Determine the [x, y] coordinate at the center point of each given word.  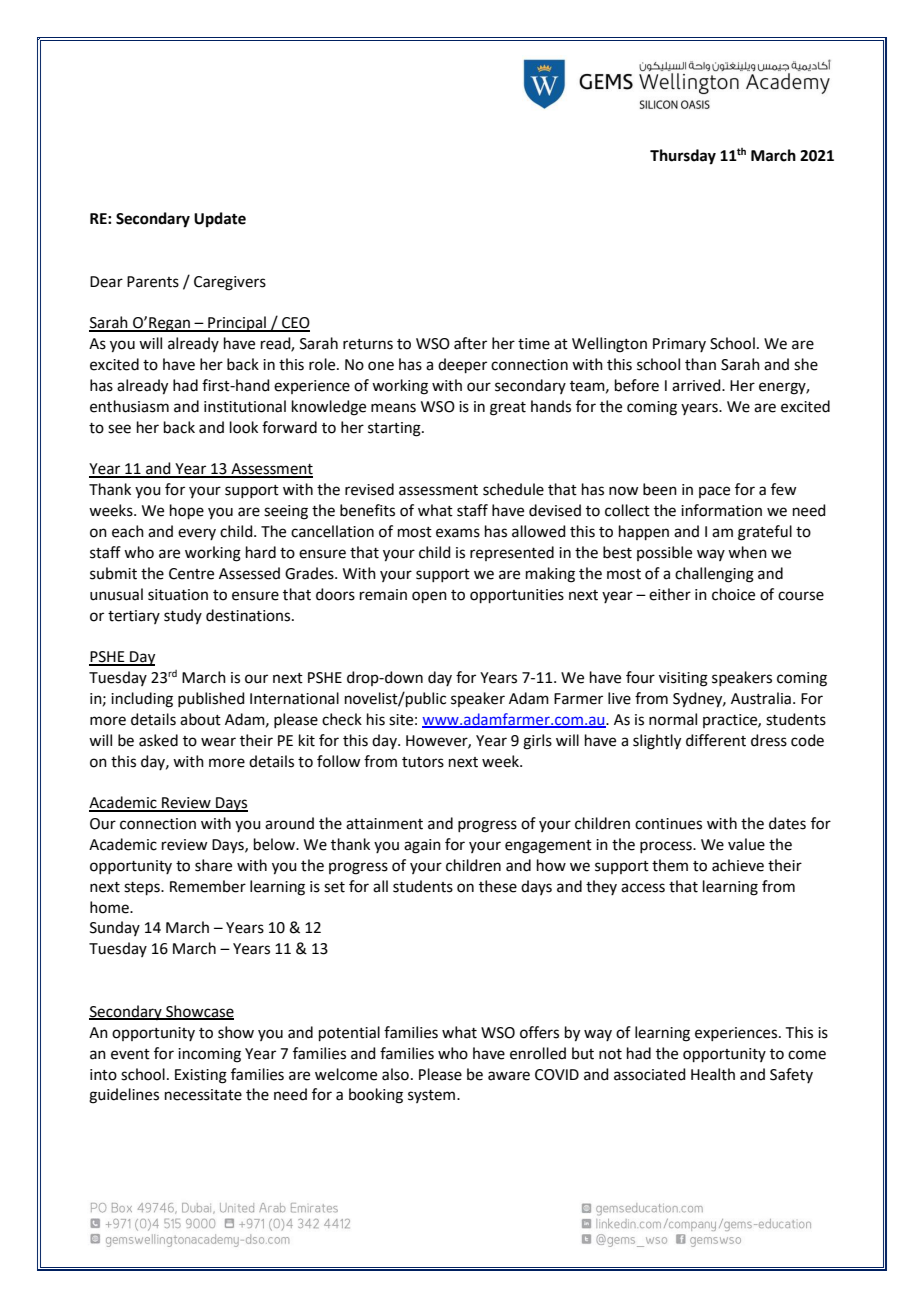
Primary [679, 345]
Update [220, 220]
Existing [201, 1076]
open [429, 597]
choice [733, 594]
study [183, 616]
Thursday [683, 157]
